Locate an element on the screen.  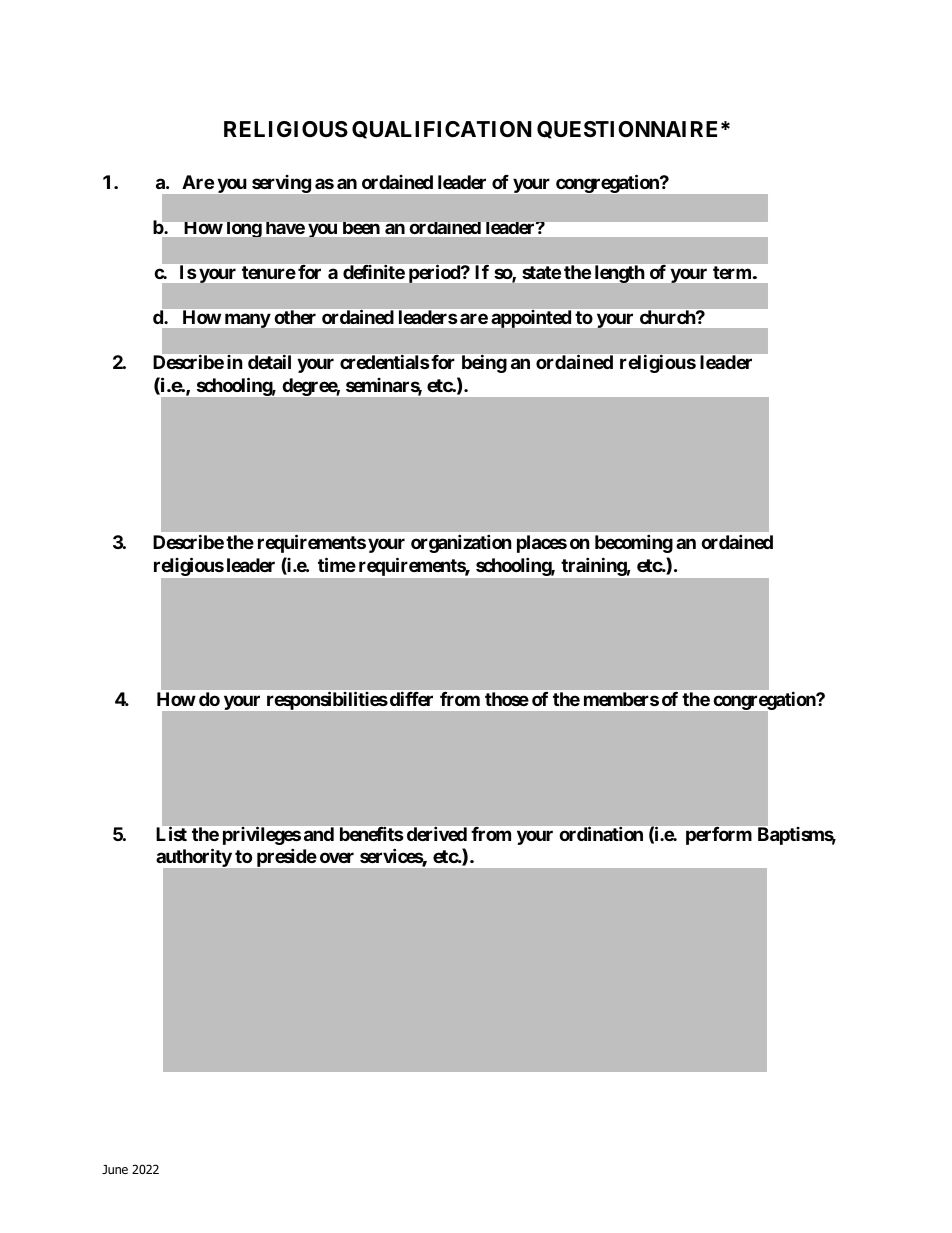
June is located at coordinates (115, 1169).
